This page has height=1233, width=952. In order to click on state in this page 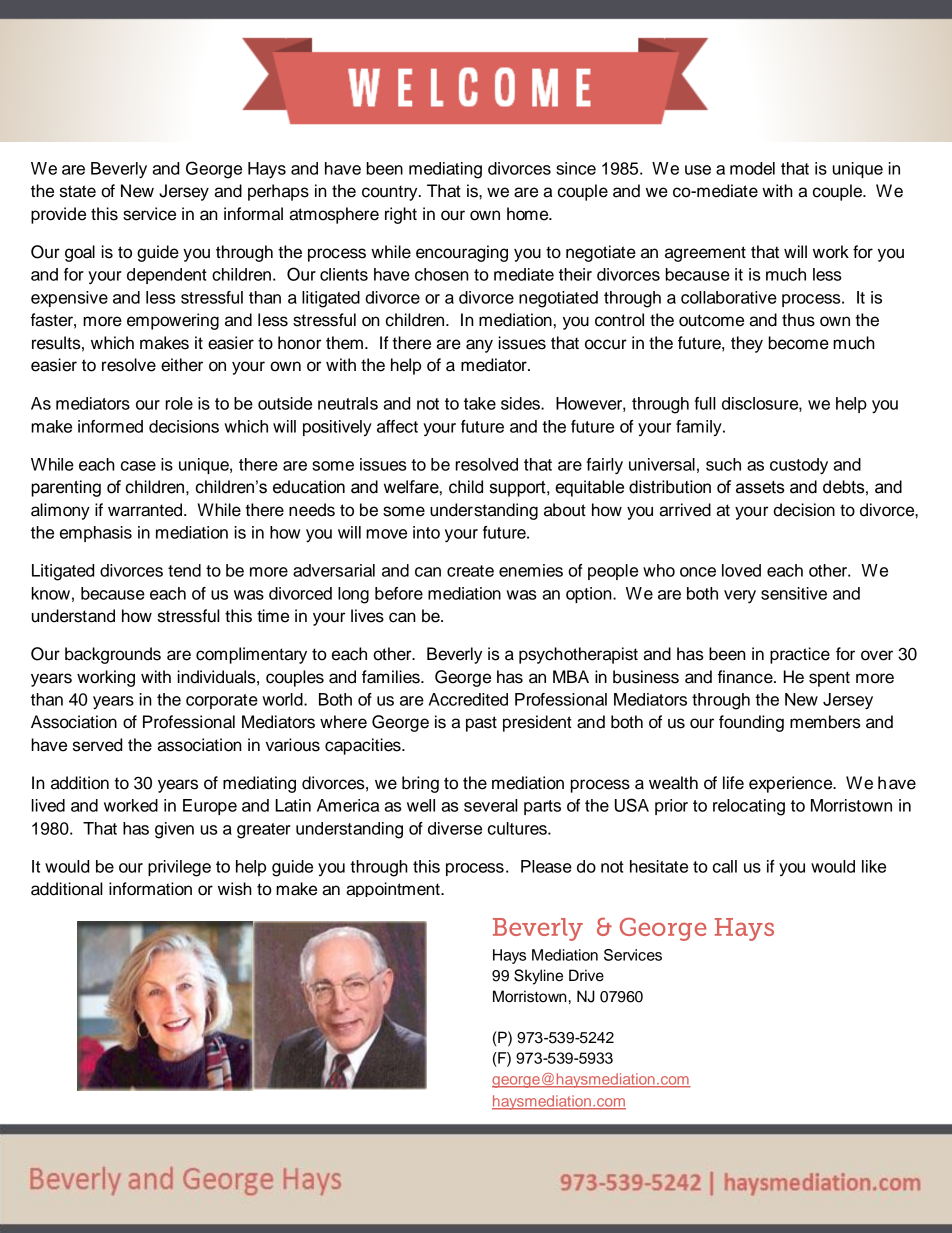, I will do `click(78, 191)`.
